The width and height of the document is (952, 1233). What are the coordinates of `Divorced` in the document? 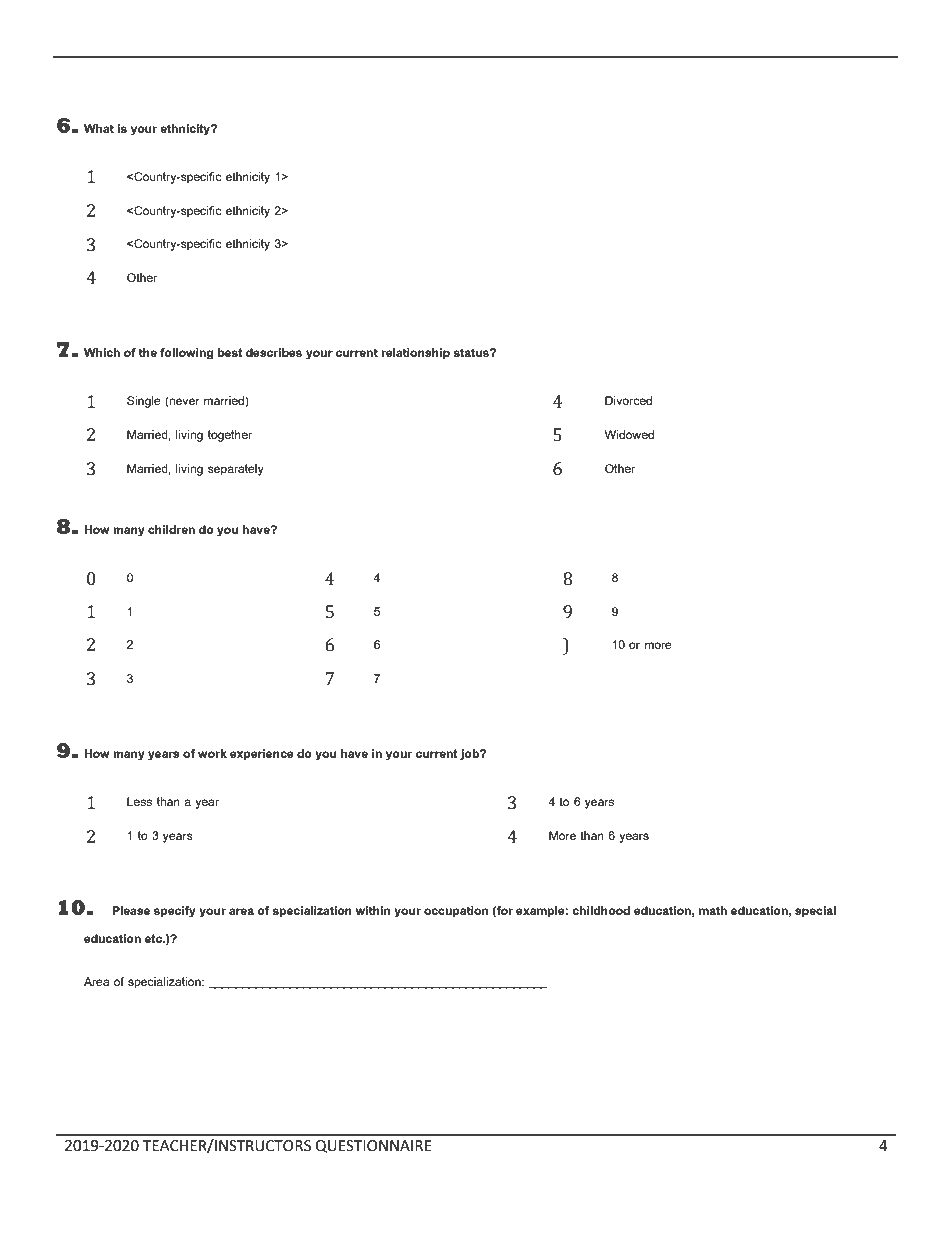 It's located at (628, 400).
